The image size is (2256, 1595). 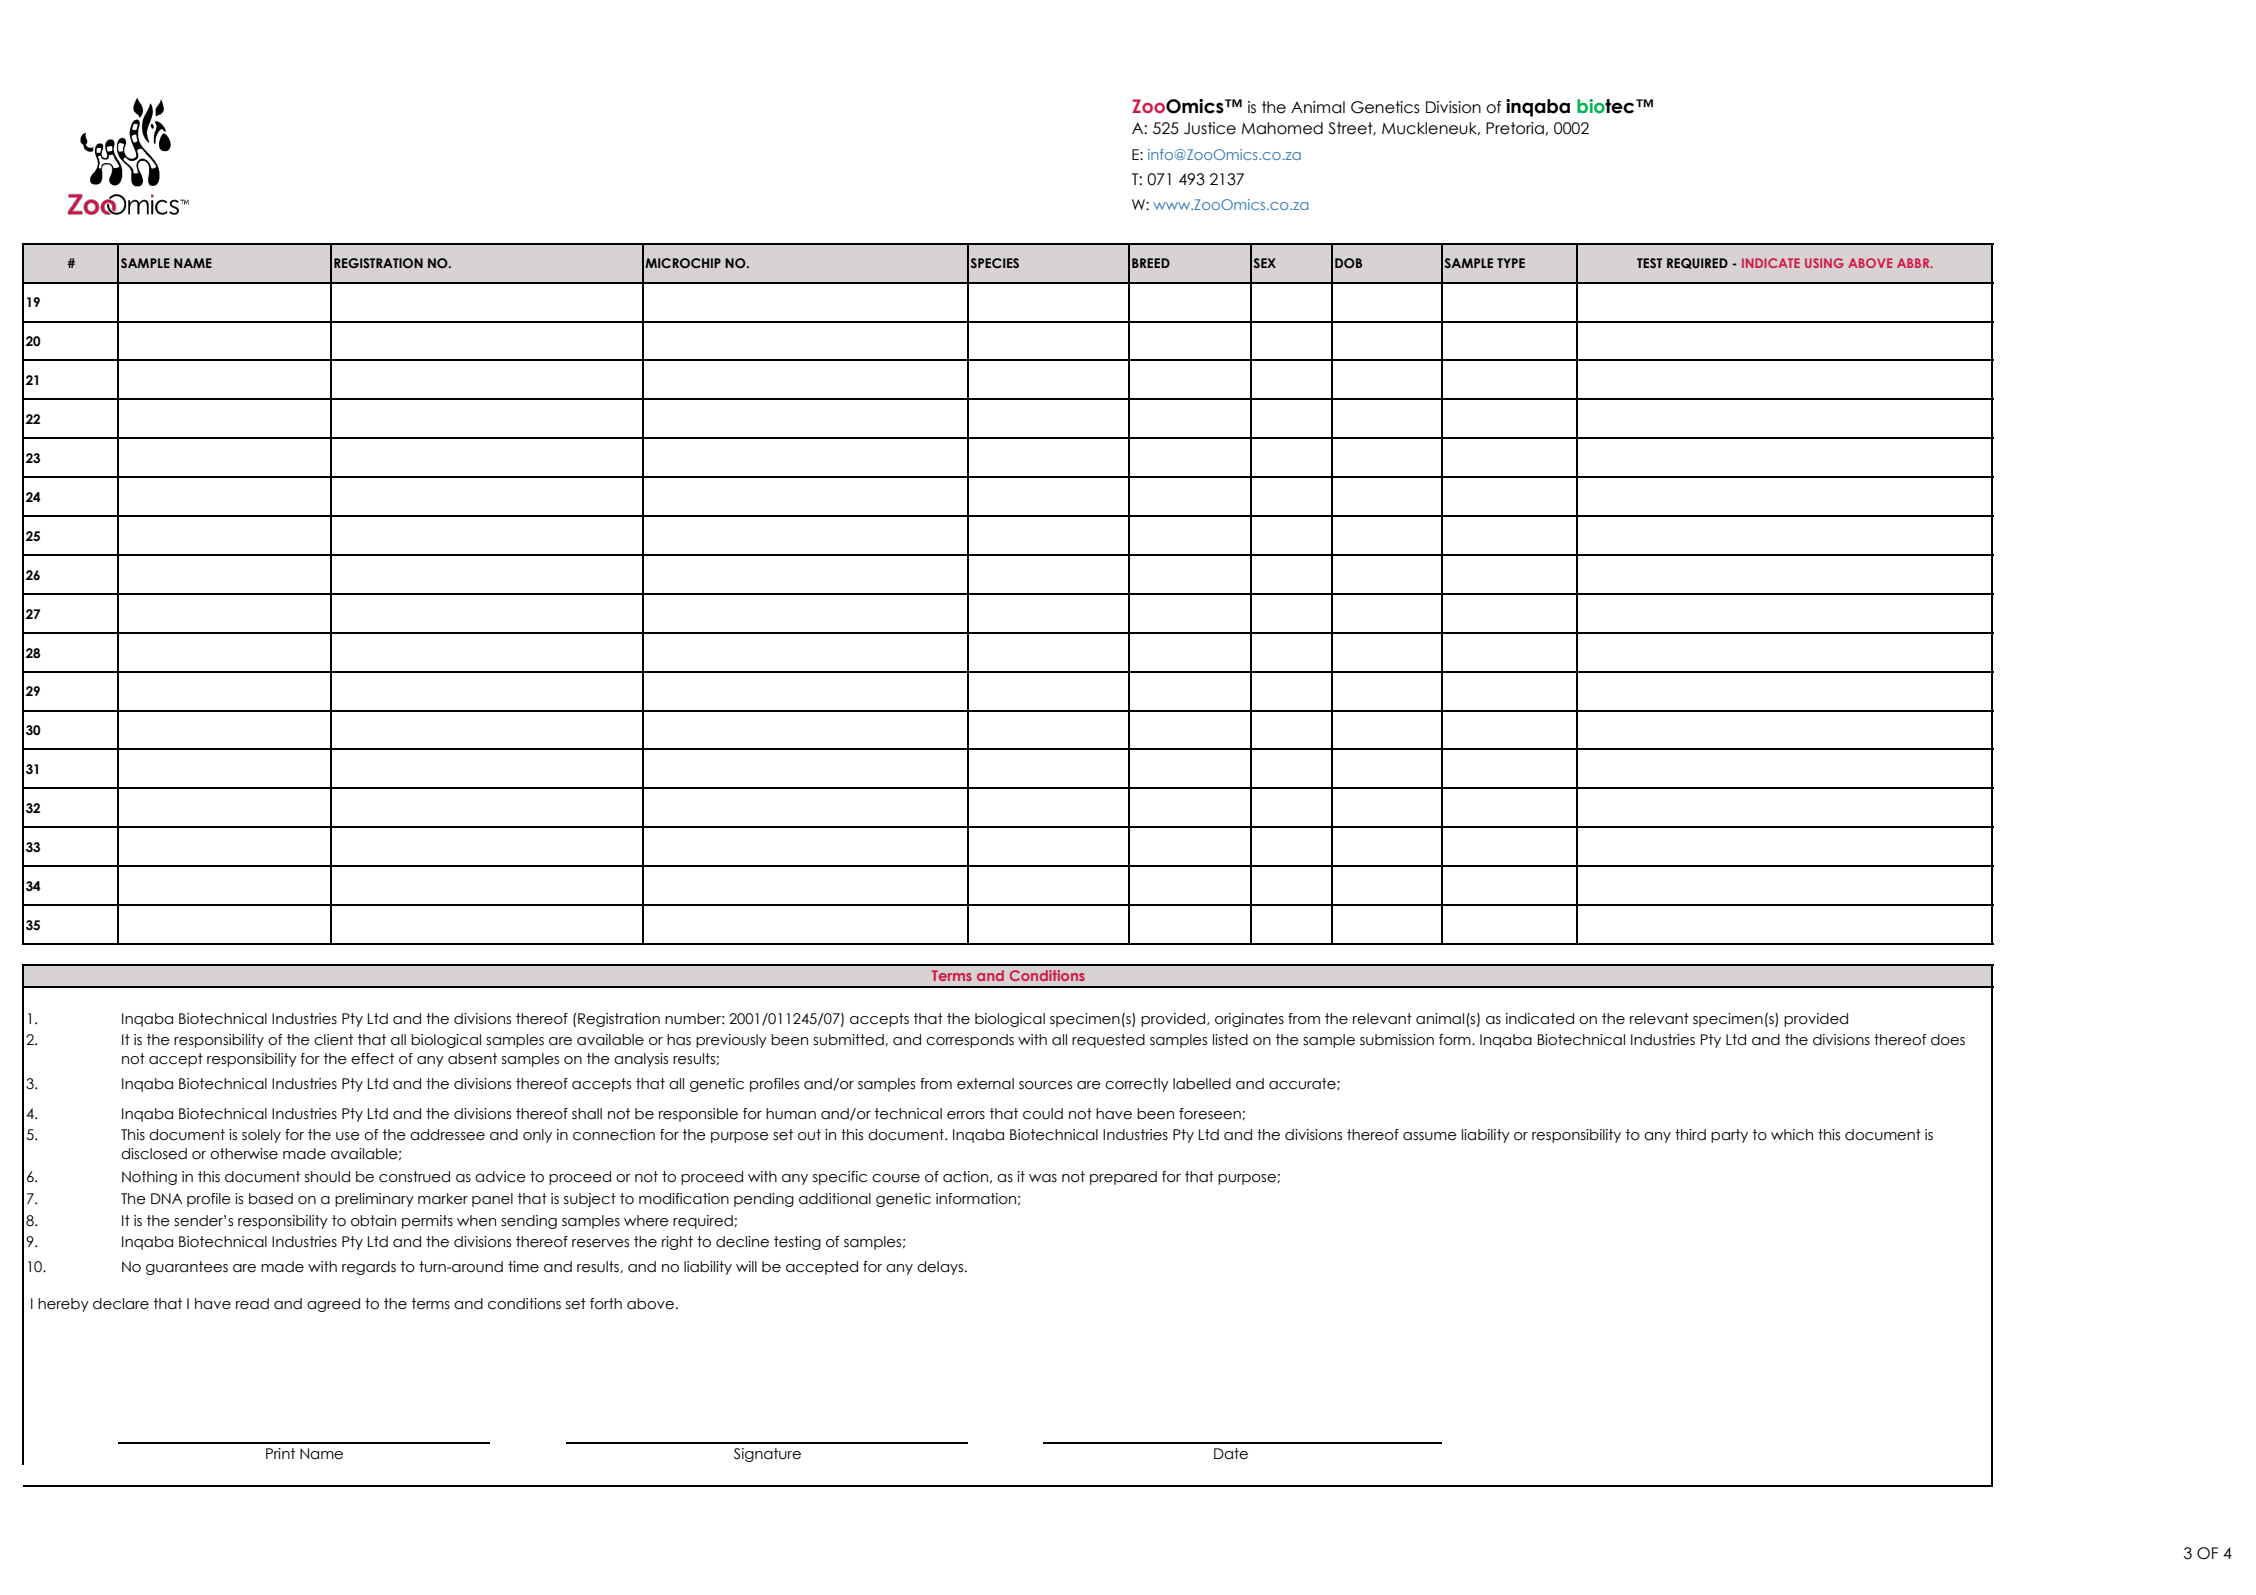 I want to click on client, so click(x=333, y=1040).
